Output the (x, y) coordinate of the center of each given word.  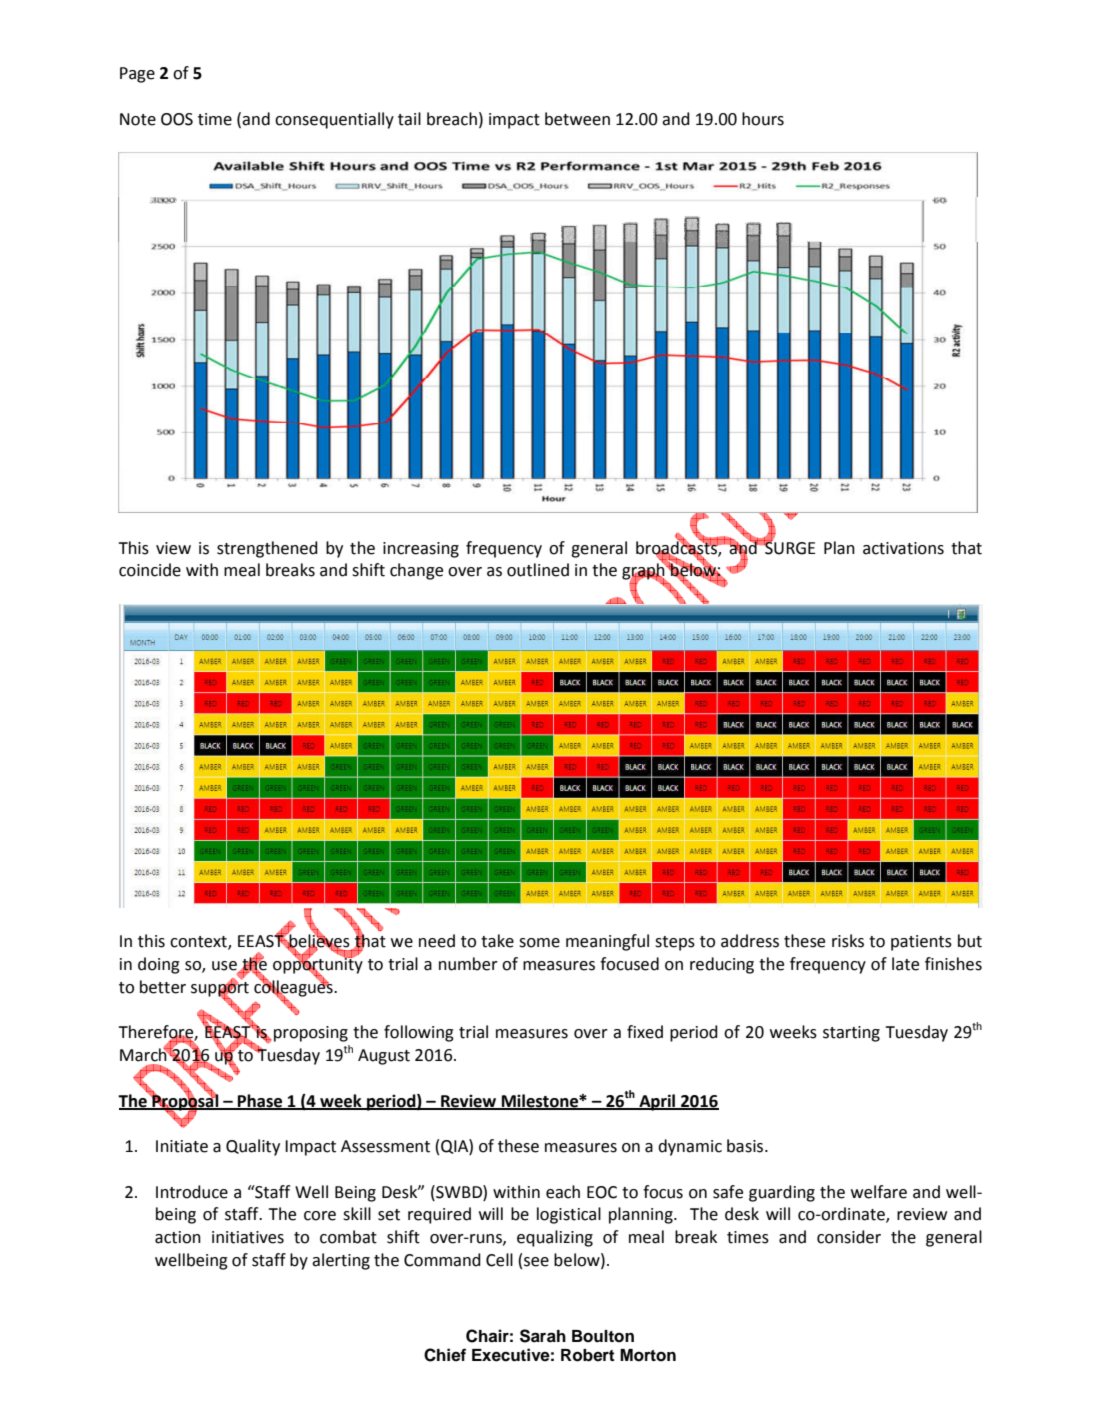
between (577, 119)
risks (848, 941)
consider (849, 1237)
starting (851, 1034)
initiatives (248, 1237)
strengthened (267, 549)
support (220, 989)
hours (763, 119)
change (416, 571)
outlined (538, 570)
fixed (645, 1032)
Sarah (543, 1336)
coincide (150, 570)
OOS (177, 119)
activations (903, 548)
